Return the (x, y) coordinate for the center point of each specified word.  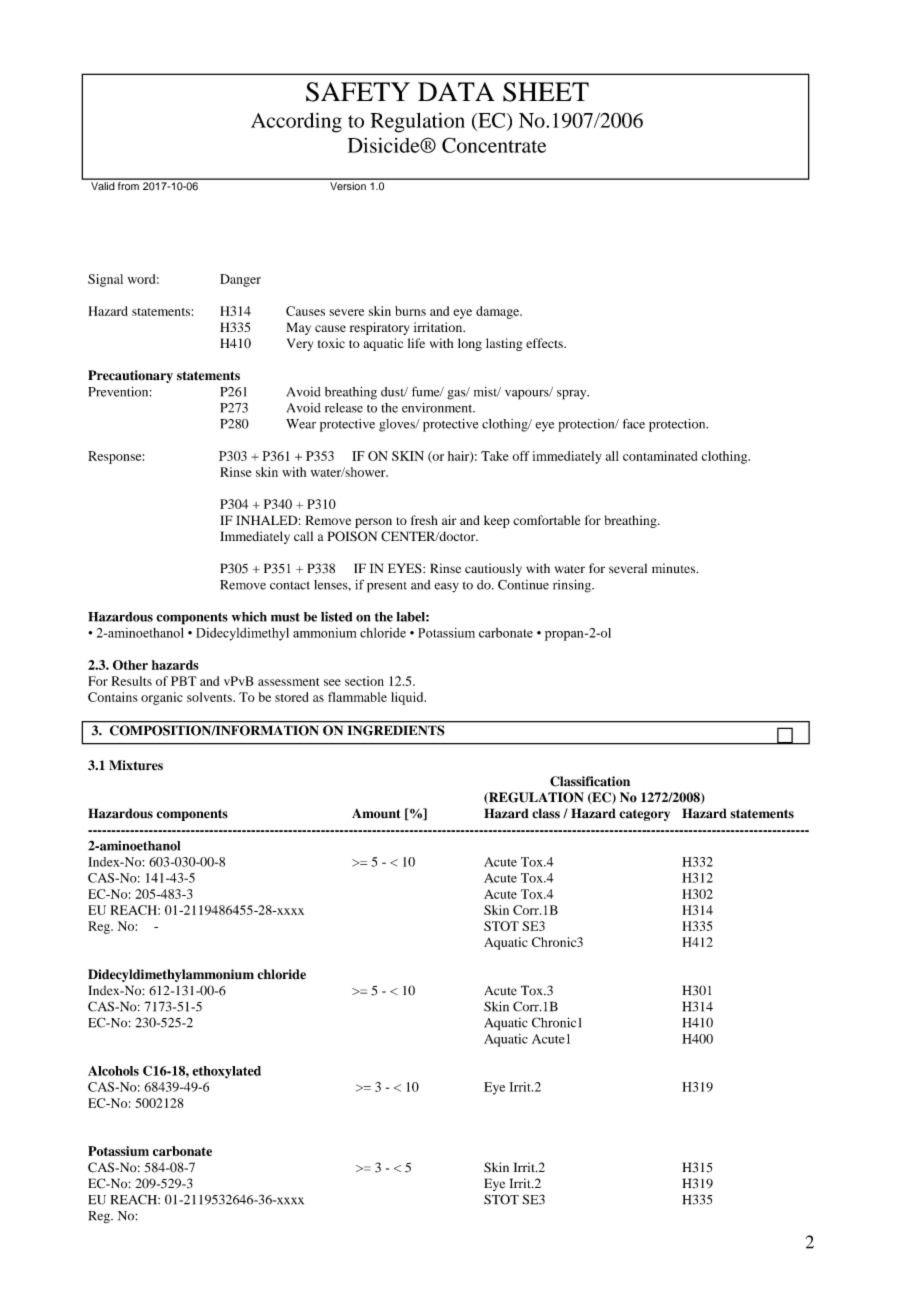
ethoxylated (226, 1072)
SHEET (546, 92)
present (387, 587)
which (249, 617)
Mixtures (136, 765)
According (296, 122)
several (628, 568)
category (644, 815)
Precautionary (130, 376)
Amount (376, 813)
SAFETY (358, 92)
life (416, 343)
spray (573, 395)
